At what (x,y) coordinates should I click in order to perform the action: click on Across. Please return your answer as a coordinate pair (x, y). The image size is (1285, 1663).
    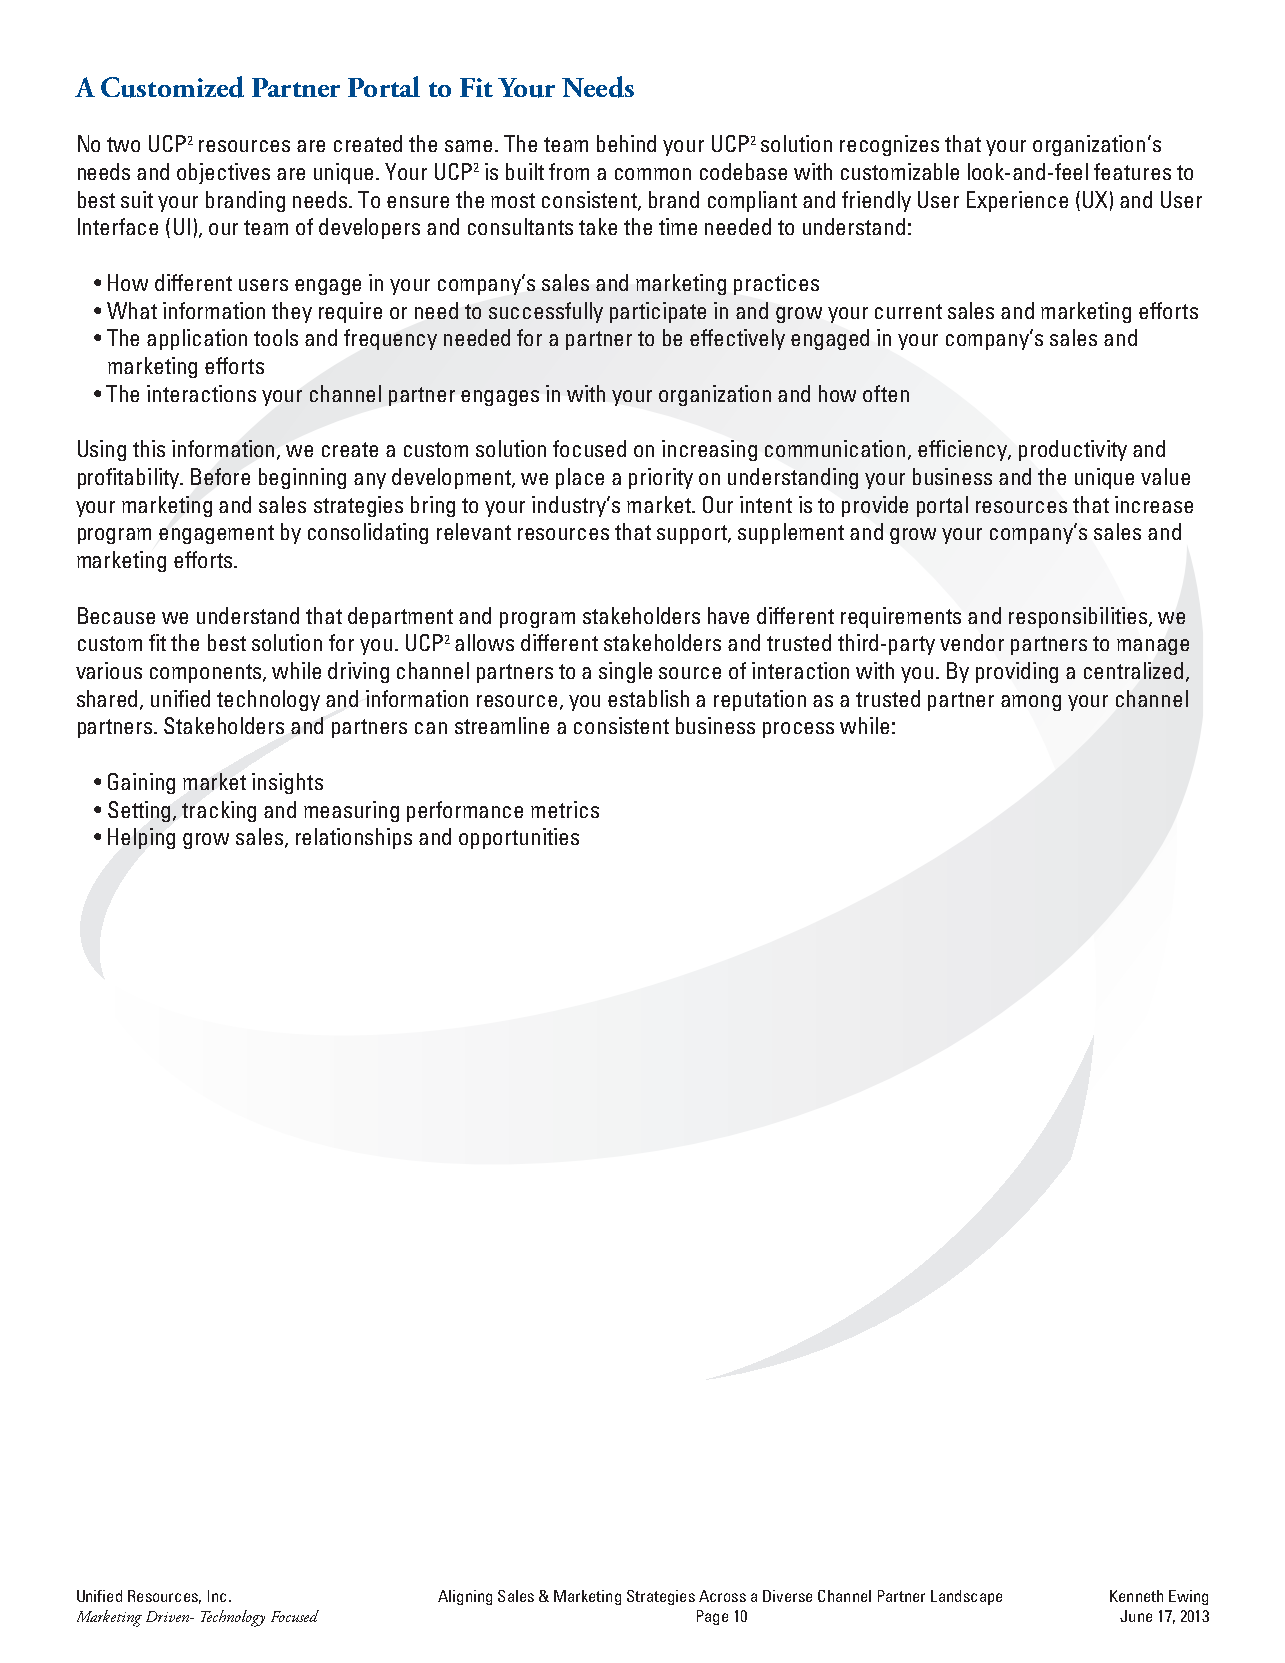
    Looking at the image, I should click on (722, 1596).
